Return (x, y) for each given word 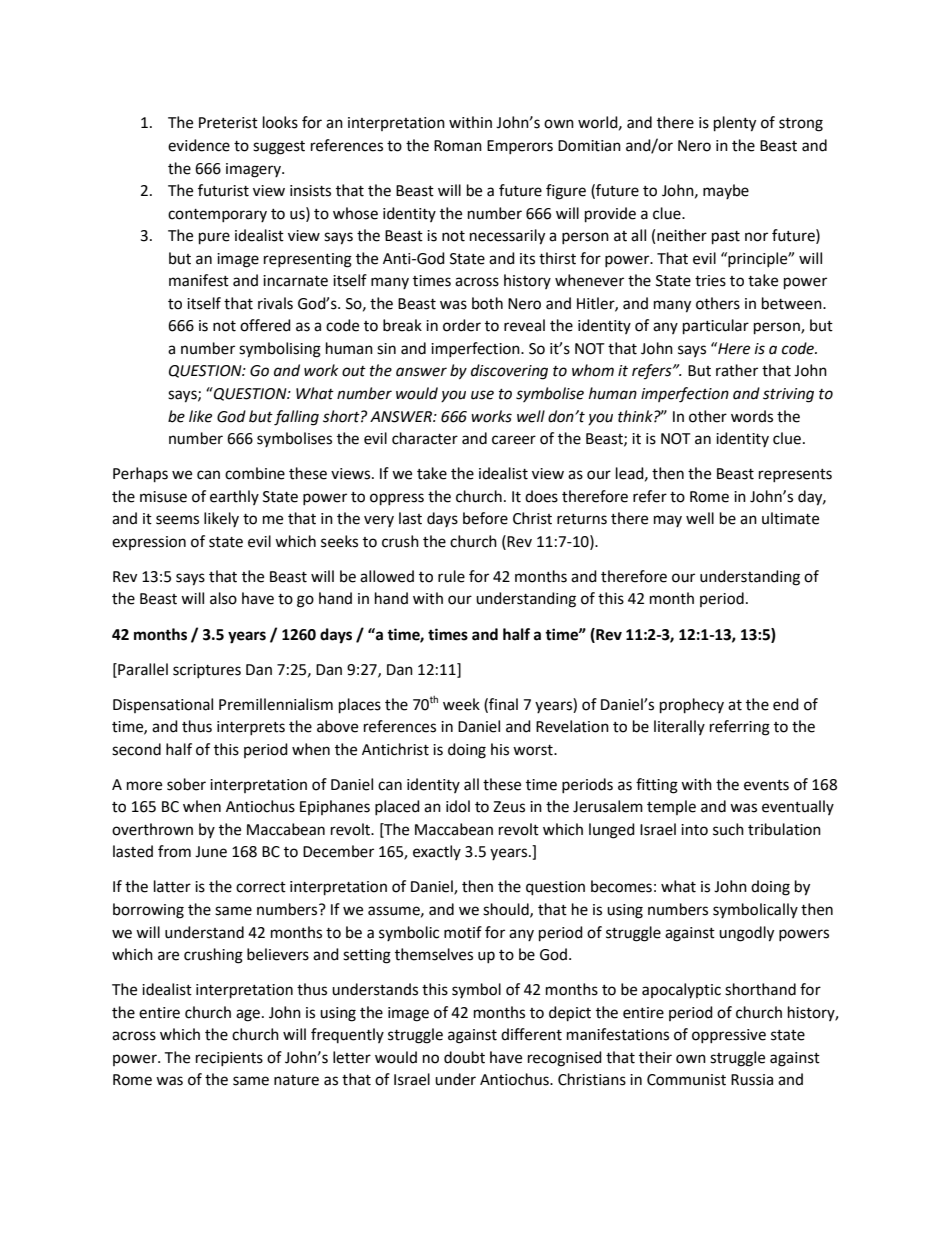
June (211, 852)
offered (265, 325)
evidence (199, 145)
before (485, 518)
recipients (229, 1059)
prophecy (692, 706)
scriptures (207, 671)
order (462, 325)
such (728, 829)
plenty (735, 124)
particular (716, 327)
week (461, 704)
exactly (437, 852)
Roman (458, 146)
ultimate (790, 518)
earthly (234, 497)
